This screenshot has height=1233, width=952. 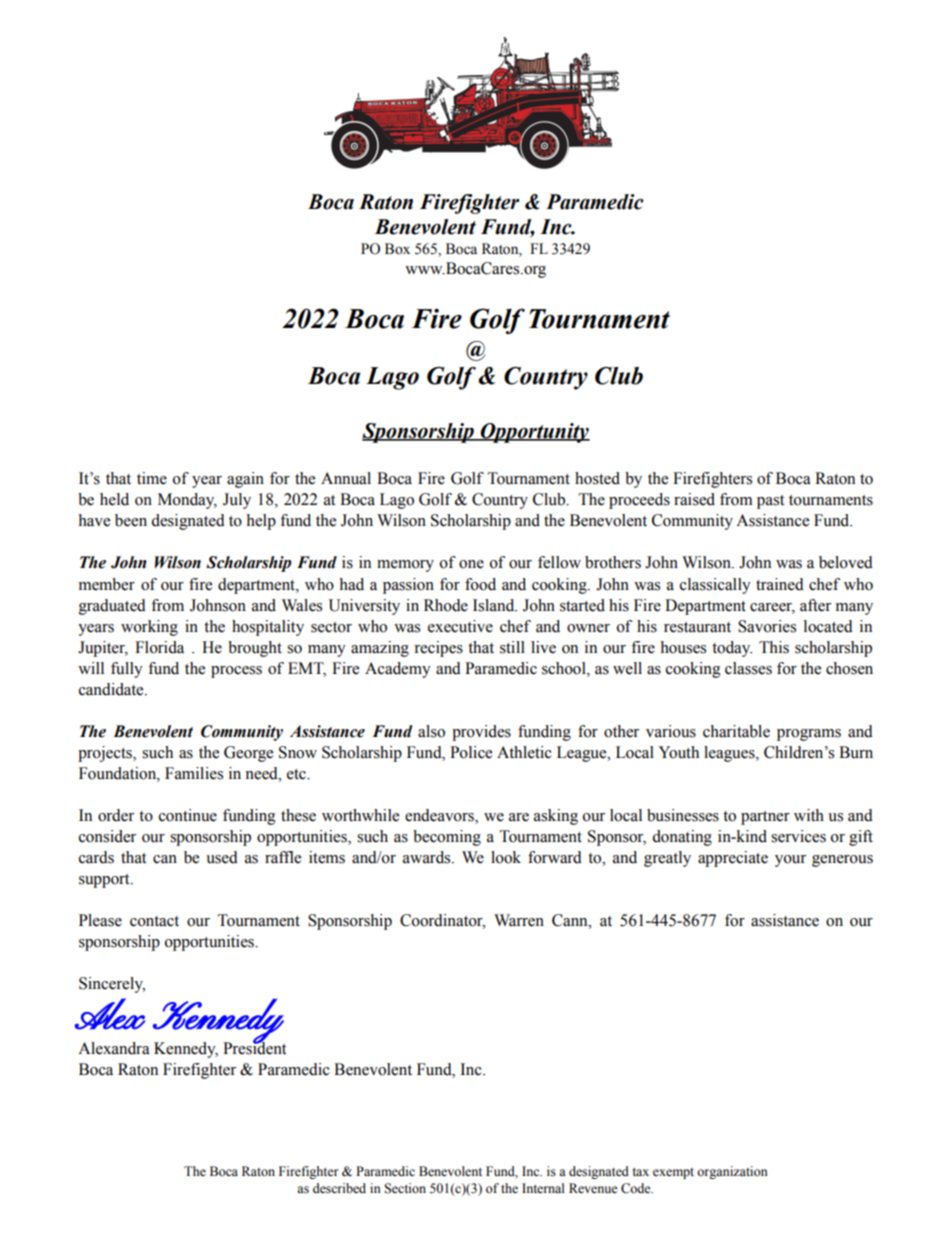 I want to click on your, so click(x=790, y=861).
